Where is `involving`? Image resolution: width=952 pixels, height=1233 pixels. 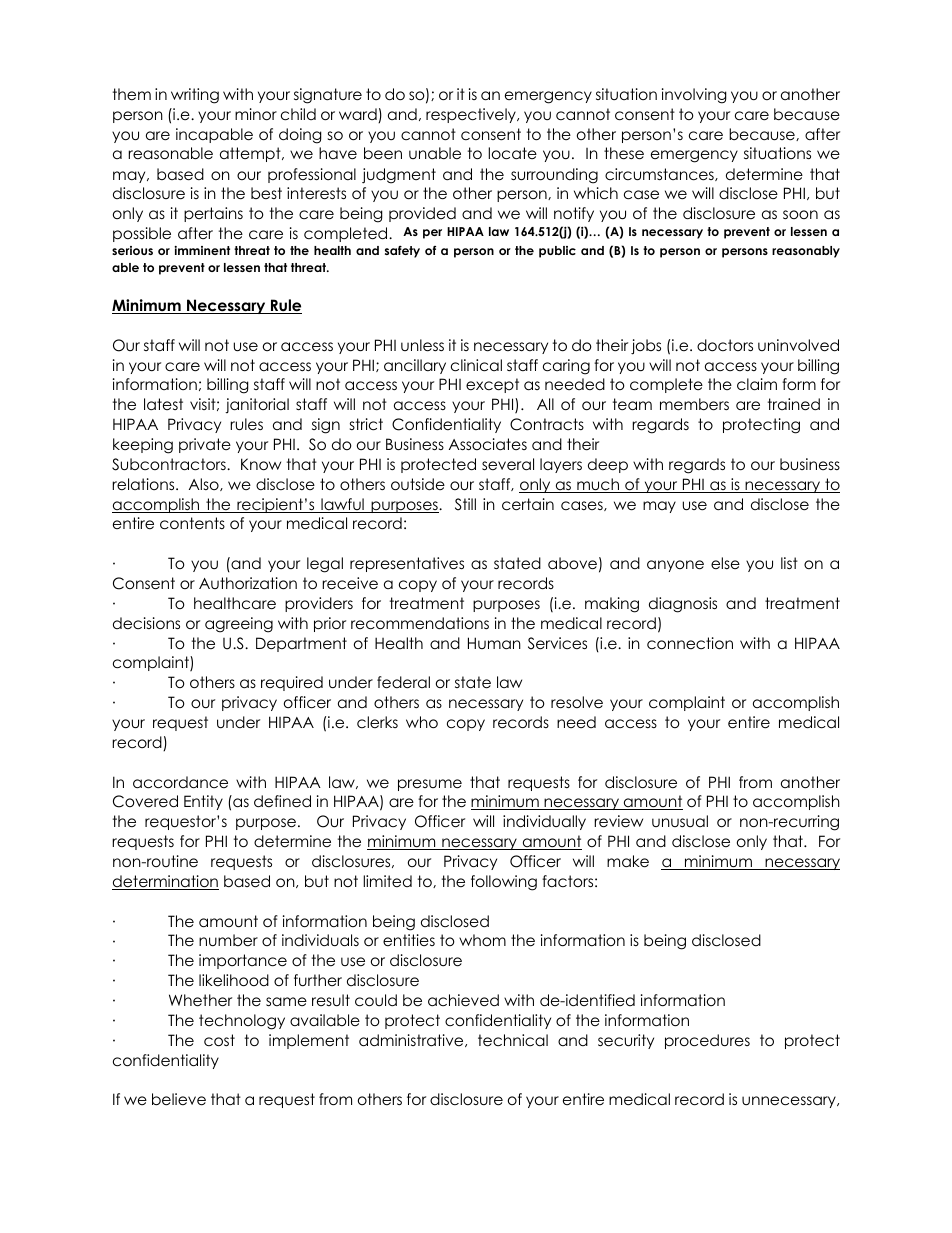
involving is located at coordinates (694, 96).
